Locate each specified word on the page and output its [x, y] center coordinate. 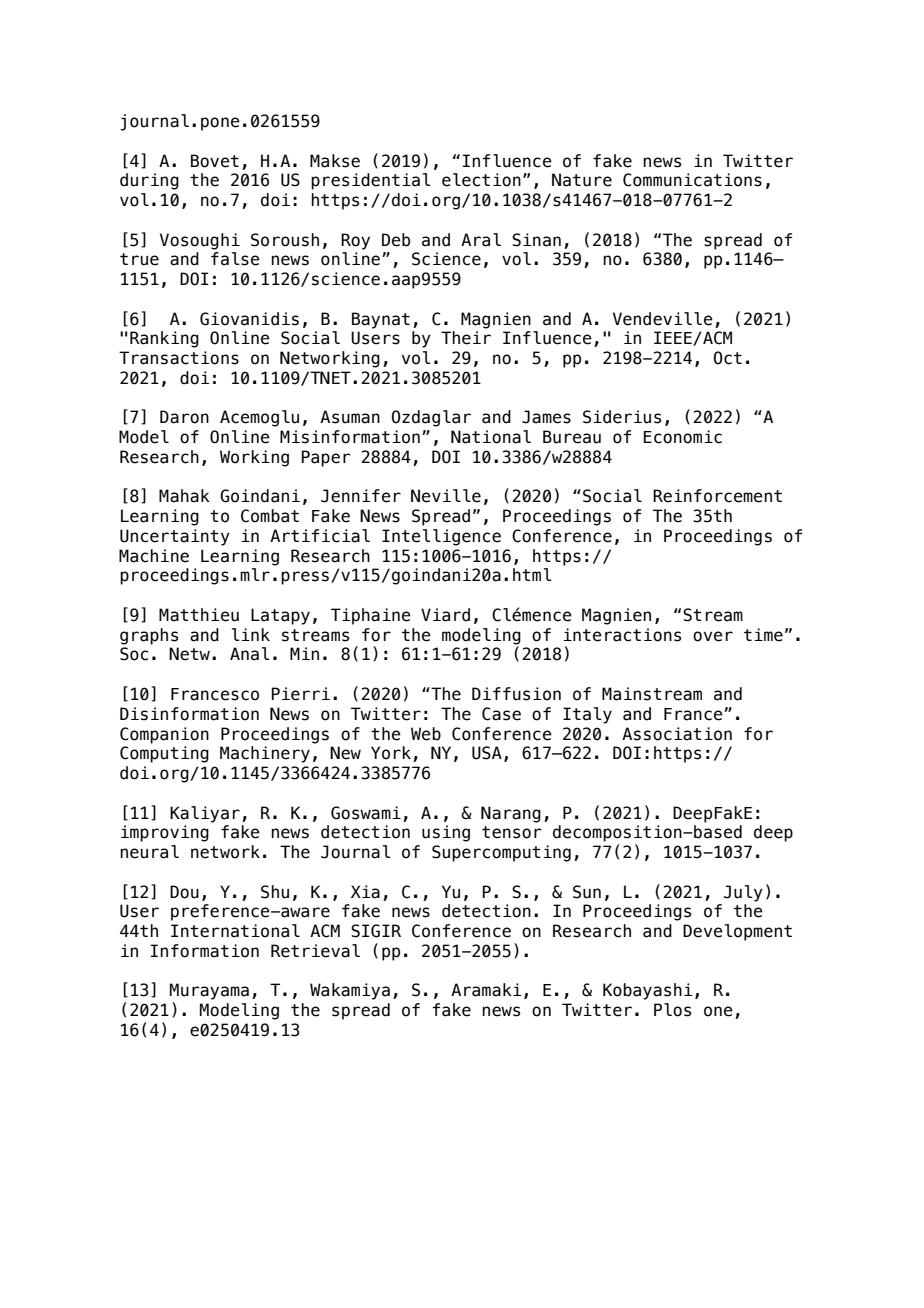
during [149, 181]
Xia [365, 892]
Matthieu [199, 615]
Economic [683, 437]
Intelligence [441, 537]
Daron [184, 417]
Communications [692, 180]
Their [466, 338]
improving [165, 833]
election [481, 180]
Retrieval [315, 951]
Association [677, 734]
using [446, 833]
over [713, 636]
